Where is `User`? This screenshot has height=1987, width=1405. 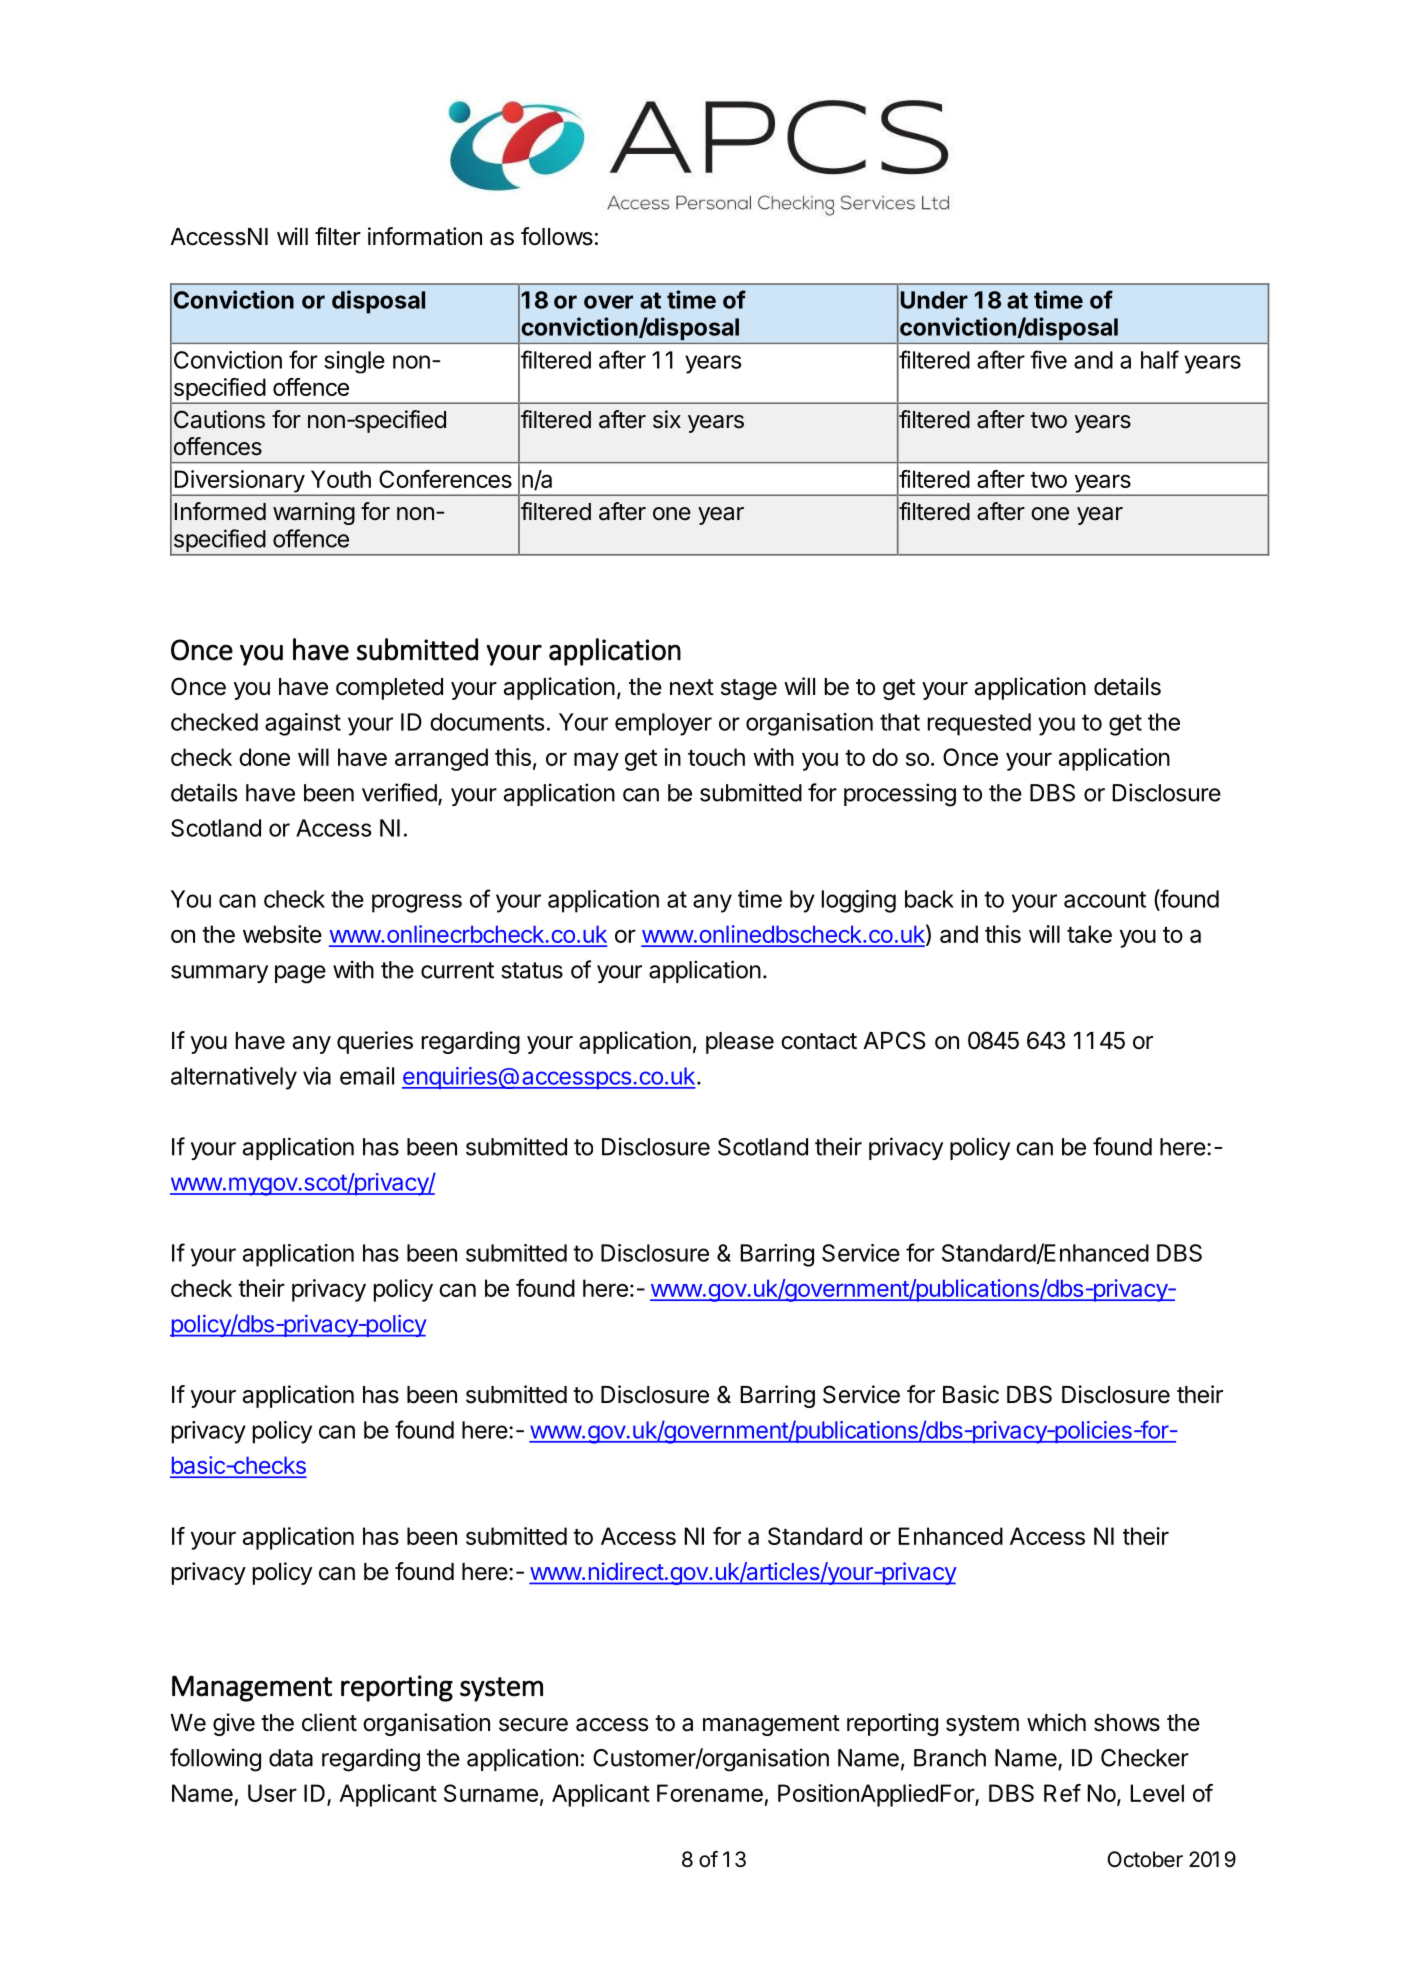
User is located at coordinates (272, 1793).
